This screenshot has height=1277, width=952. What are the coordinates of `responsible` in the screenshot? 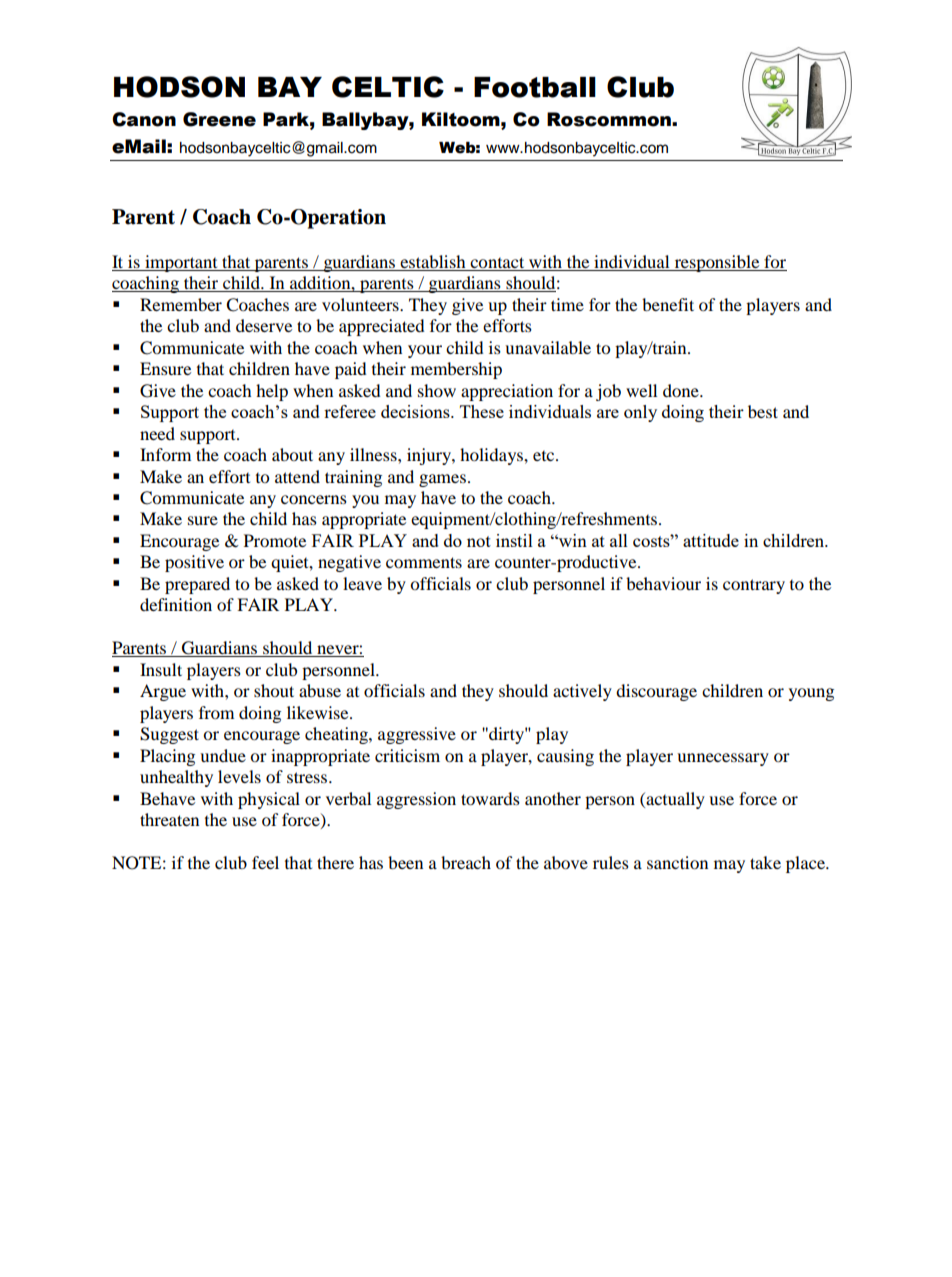 It's located at (717, 263).
